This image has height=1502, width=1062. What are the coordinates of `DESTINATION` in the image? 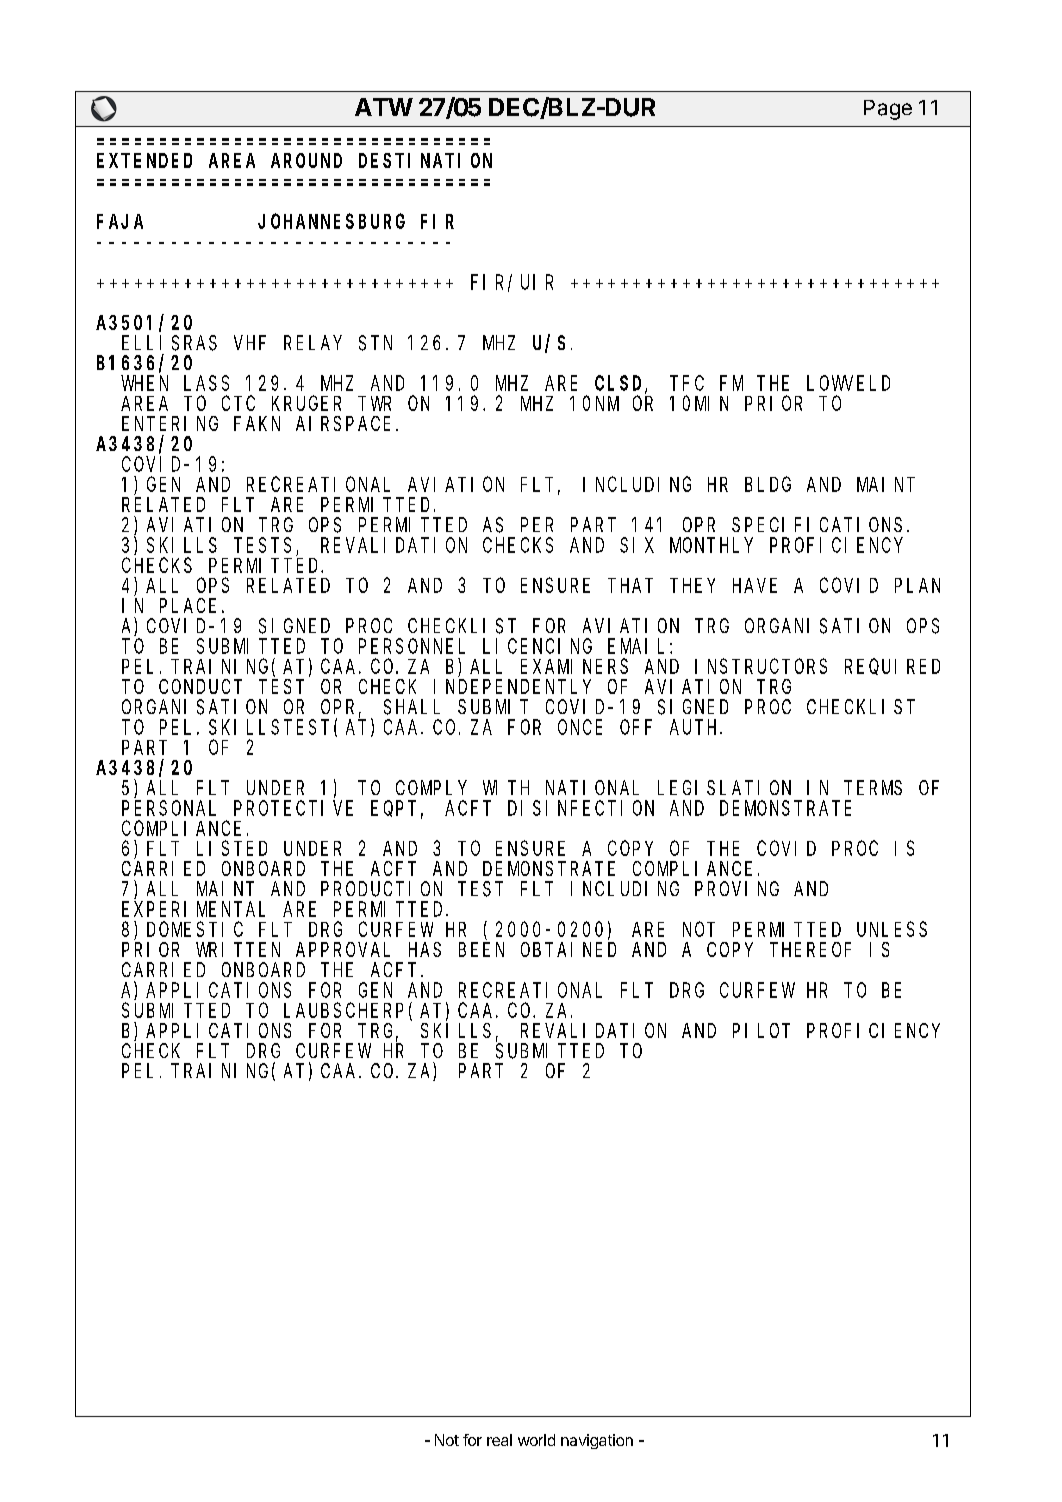 It's located at (425, 161).
